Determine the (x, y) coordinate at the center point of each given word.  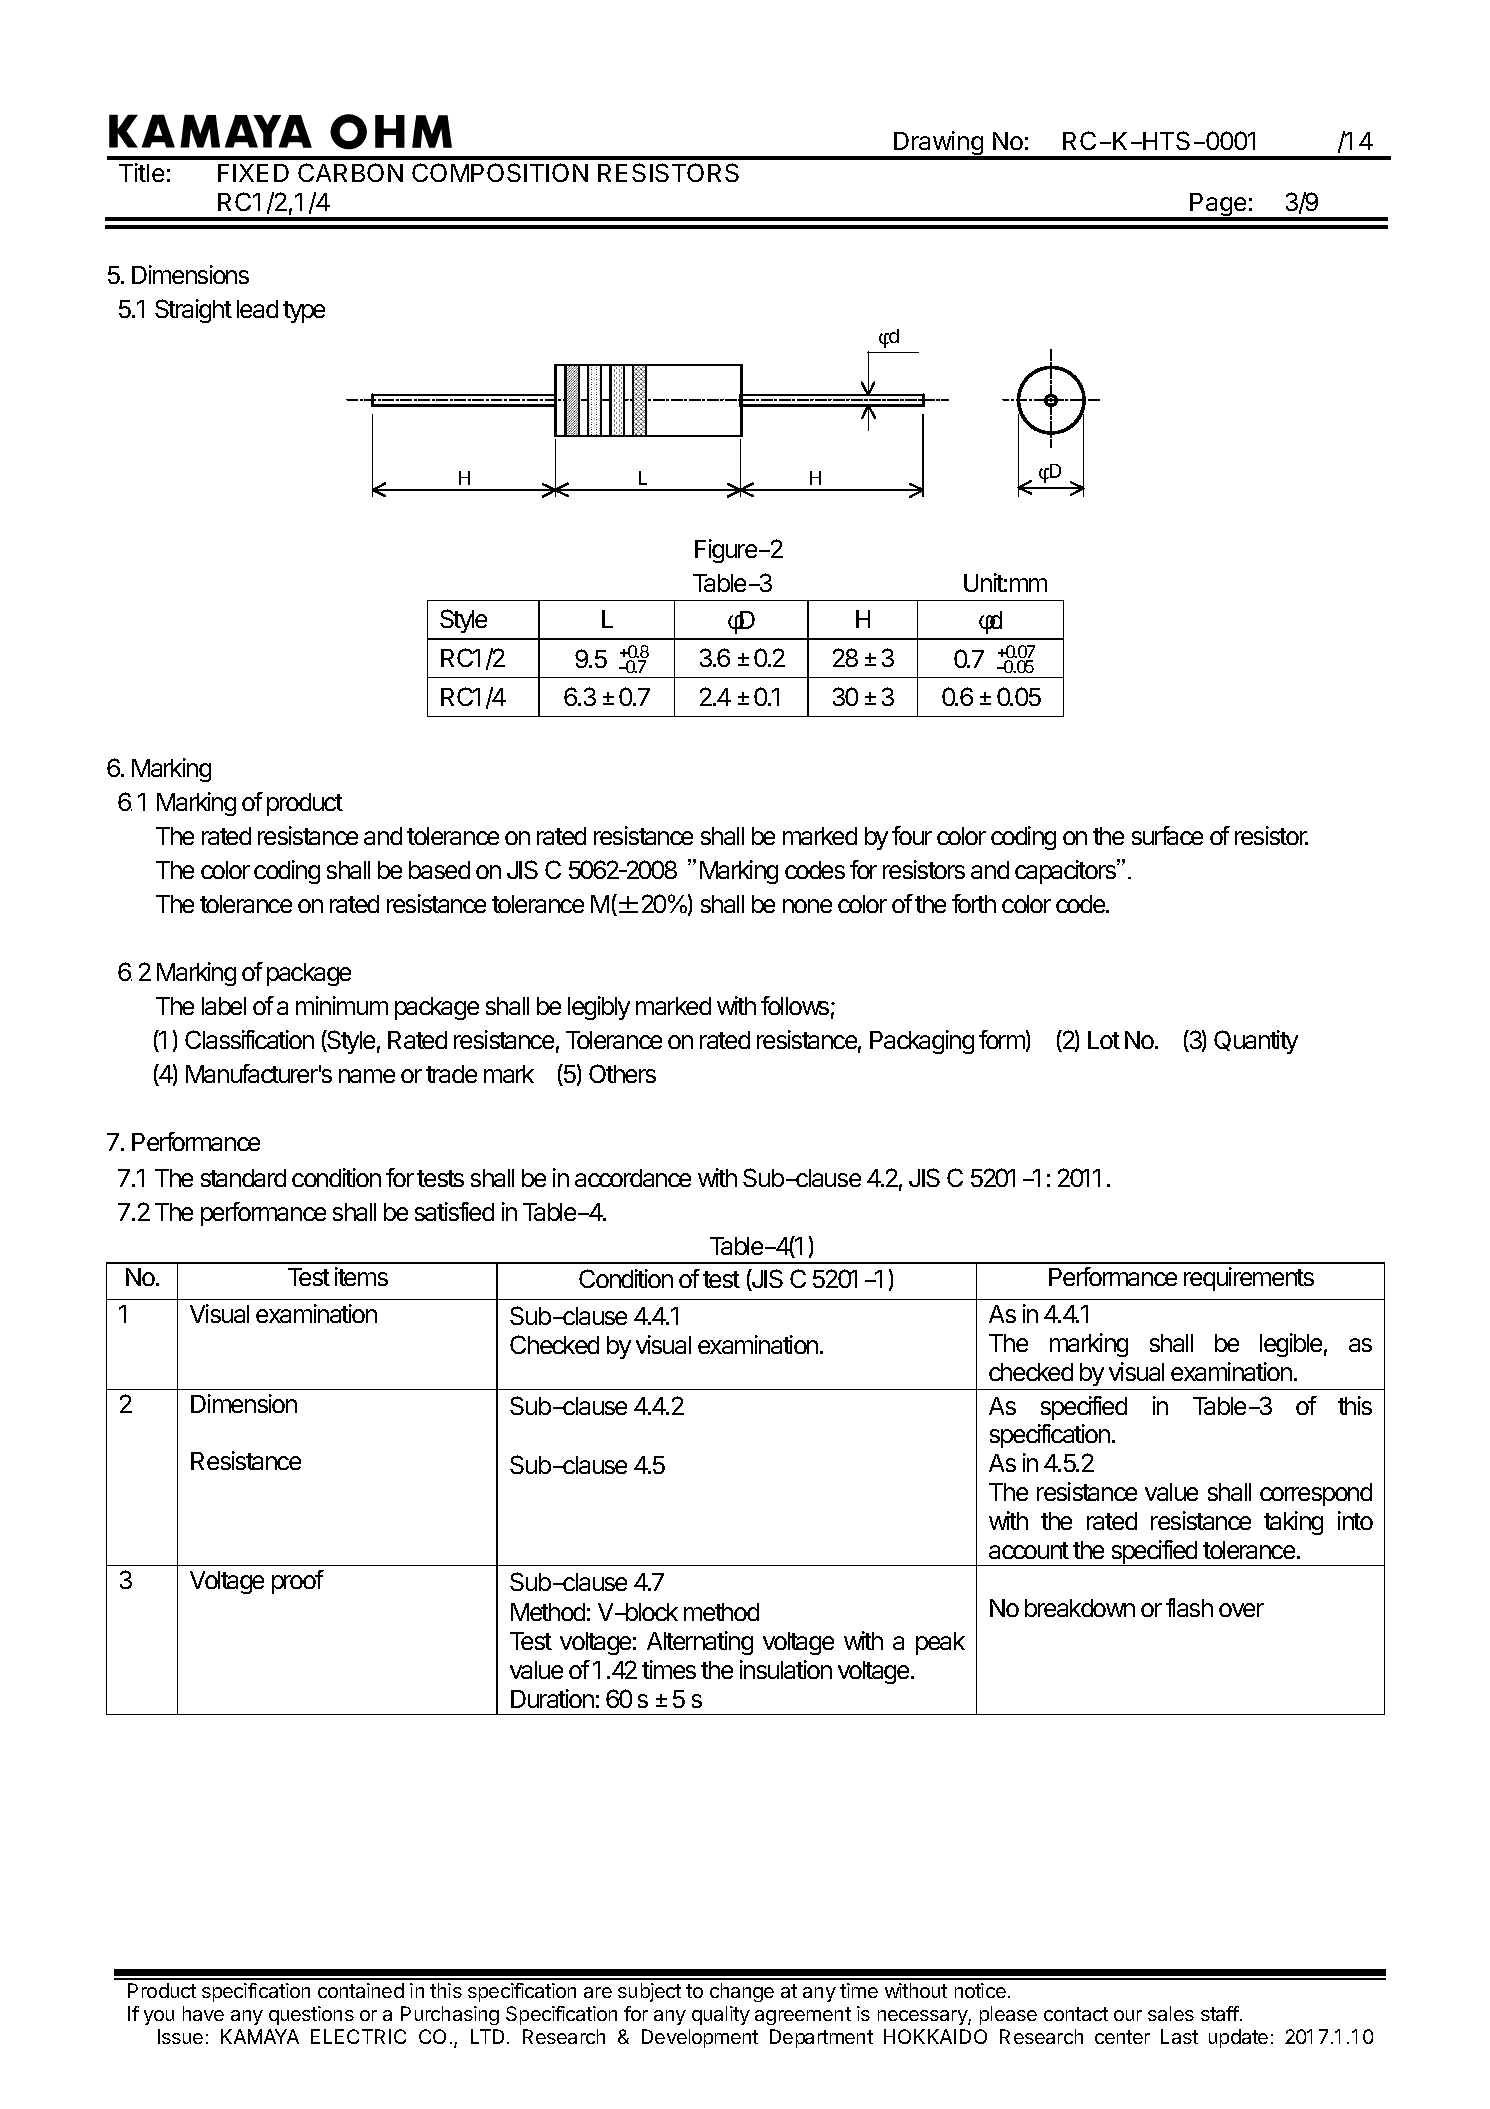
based (439, 870)
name (367, 1076)
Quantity (1256, 1042)
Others (622, 1073)
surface (1167, 835)
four (912, 835)
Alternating (700, 1643)
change (742, 1992)
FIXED (253, 173)
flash (1189, 1607)
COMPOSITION (500, 172)
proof (298, 1582)
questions (311, 2015)
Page (1218, 206)
